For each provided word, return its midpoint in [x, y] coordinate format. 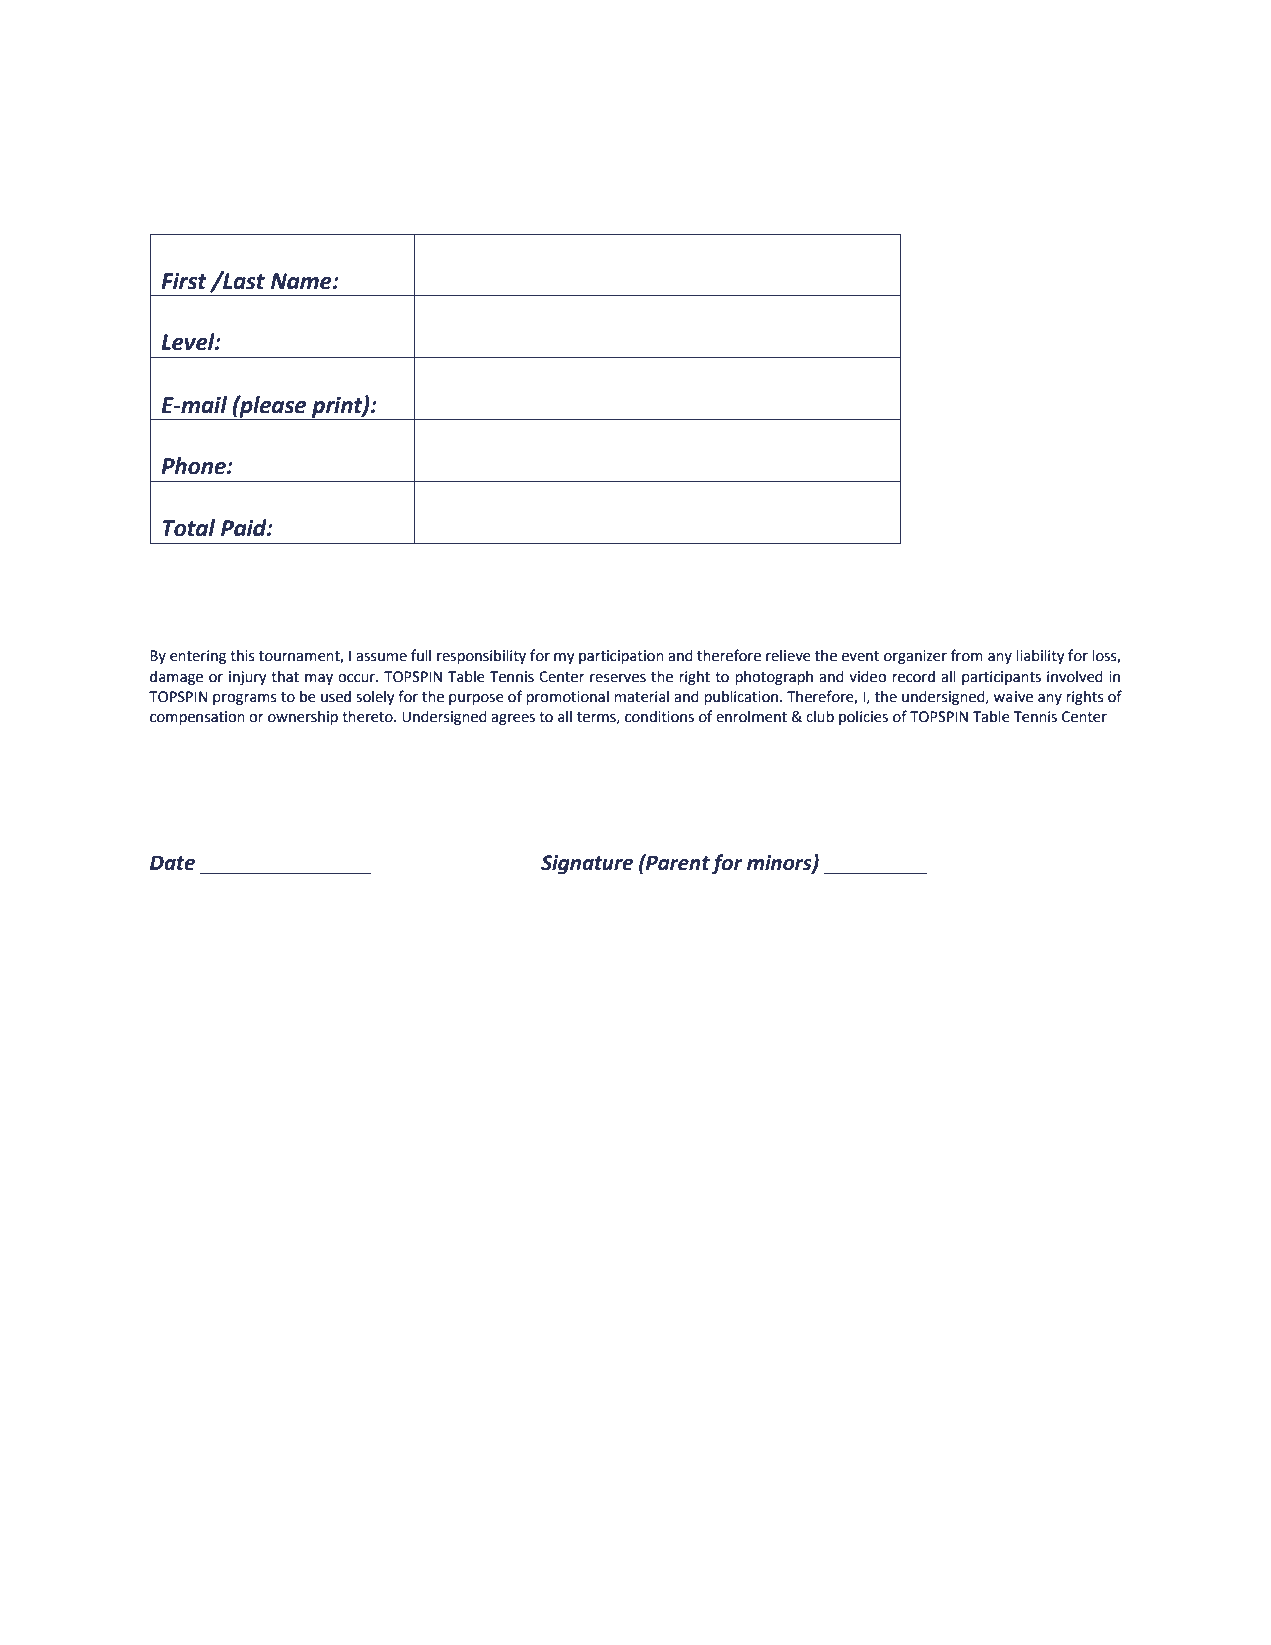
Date [172, 863]
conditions [659, 717]
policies [863, 718]
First [184, 281]
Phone [194, 466]
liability [1040, 657]
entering [198, 657]
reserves [618, 678]
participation [621, 657]
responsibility [481, 657]
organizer [915, 657]
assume [381, 657]
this [242, 656]
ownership [303, 718]
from [967, 655]
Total [188, 528]
